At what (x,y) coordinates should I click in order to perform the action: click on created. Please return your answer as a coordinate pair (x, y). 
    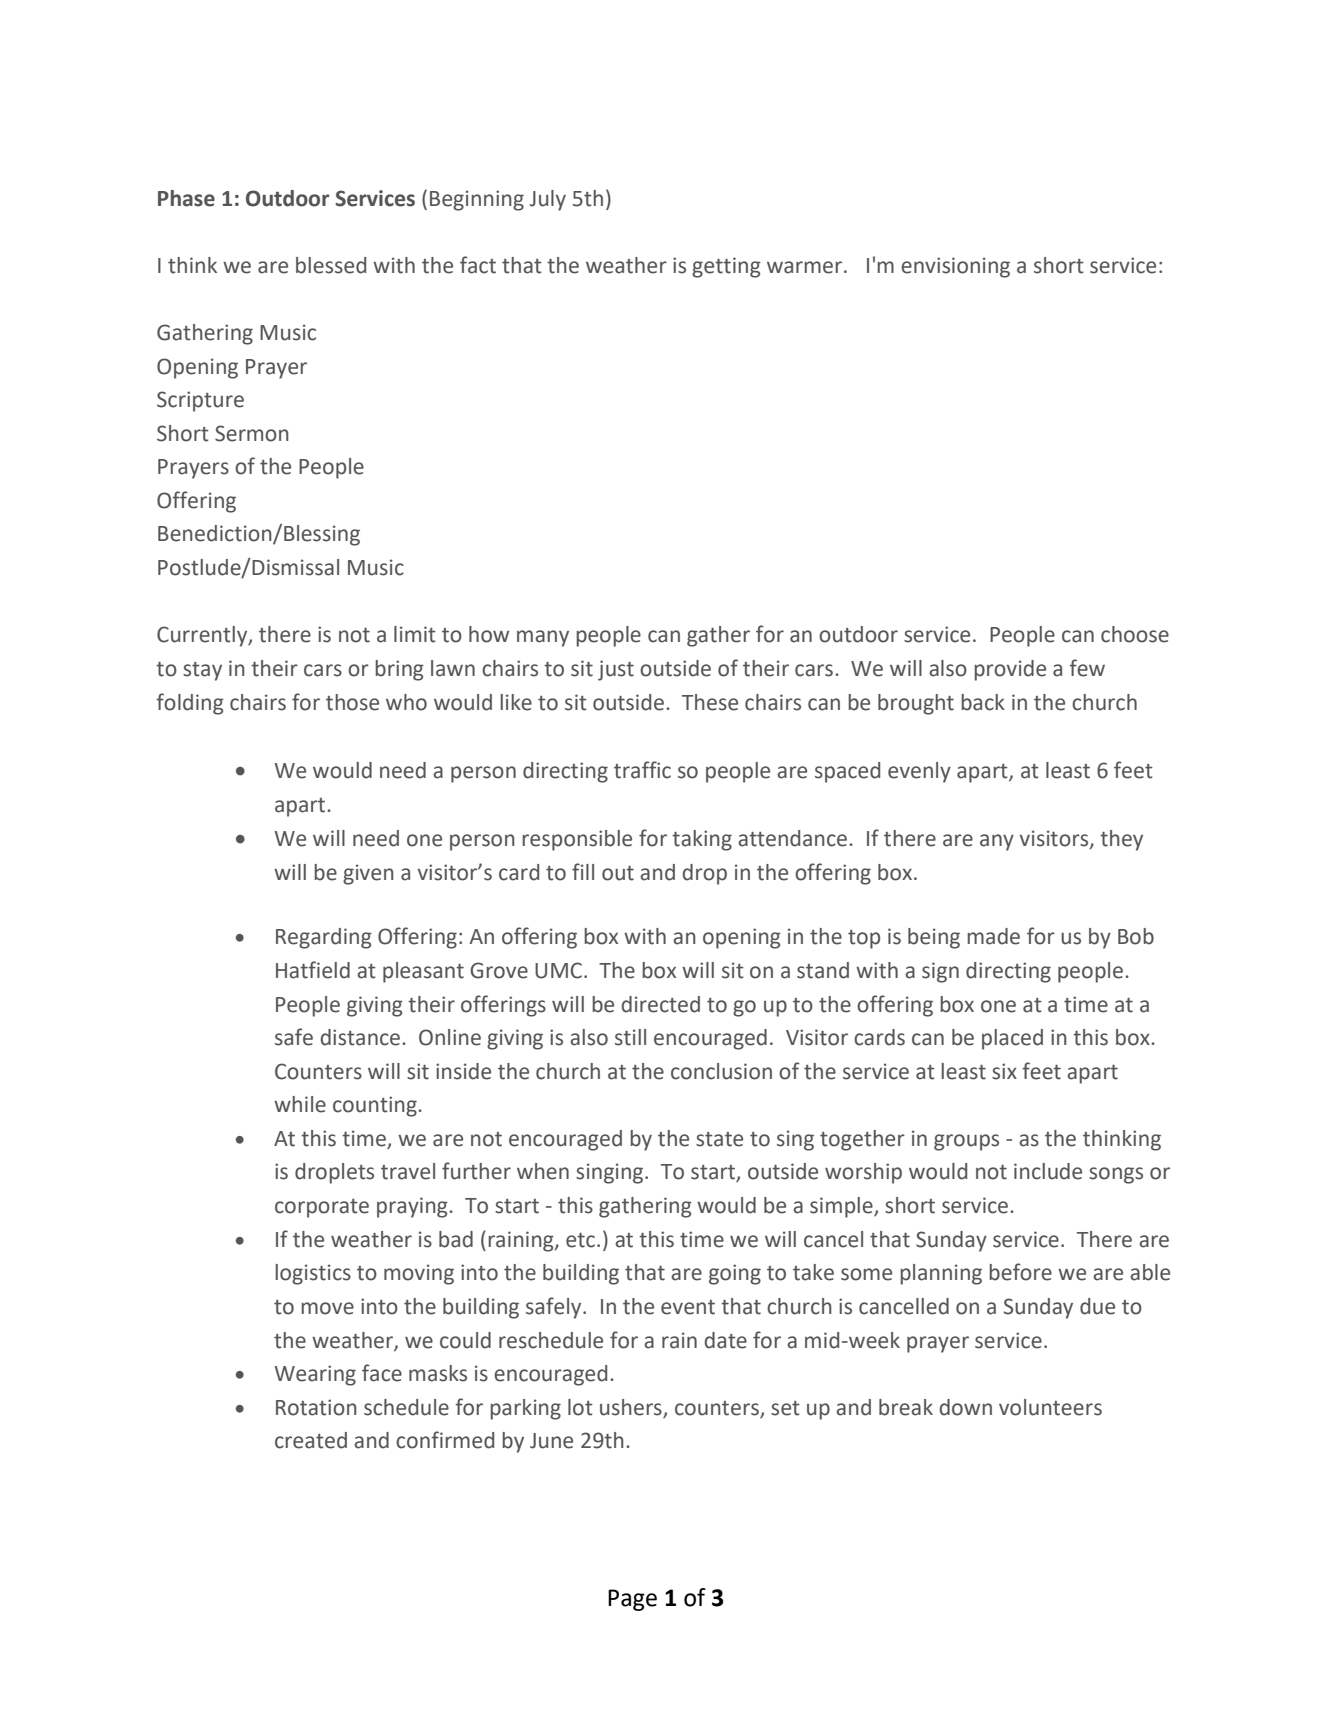
    Looking at the image, I should click on (311, 1440).
